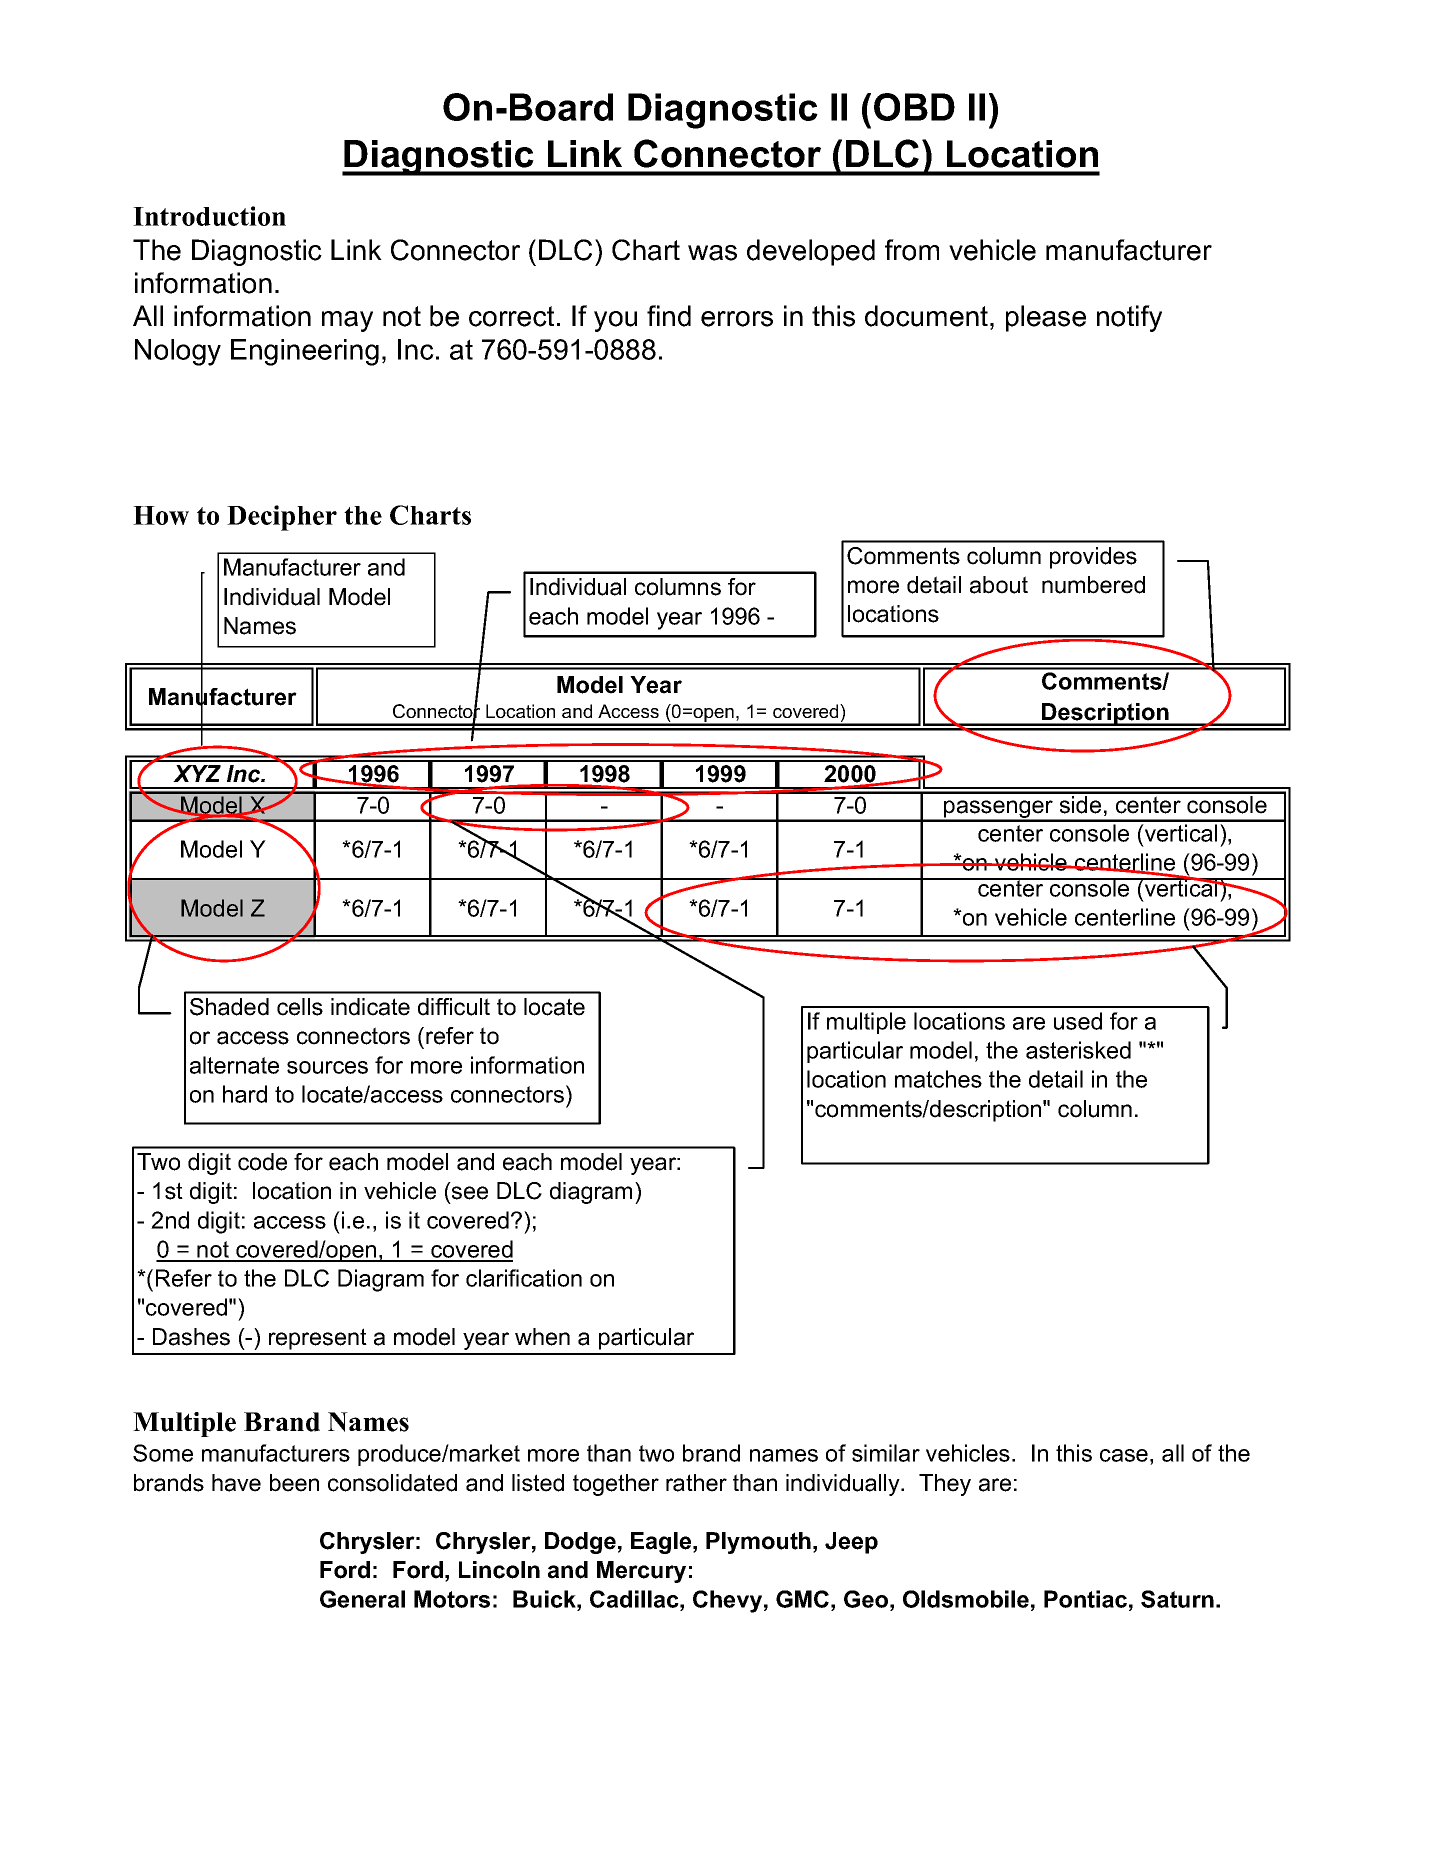 This image has height=1867, width=1442. I want to click on was, so click(712, 253).
